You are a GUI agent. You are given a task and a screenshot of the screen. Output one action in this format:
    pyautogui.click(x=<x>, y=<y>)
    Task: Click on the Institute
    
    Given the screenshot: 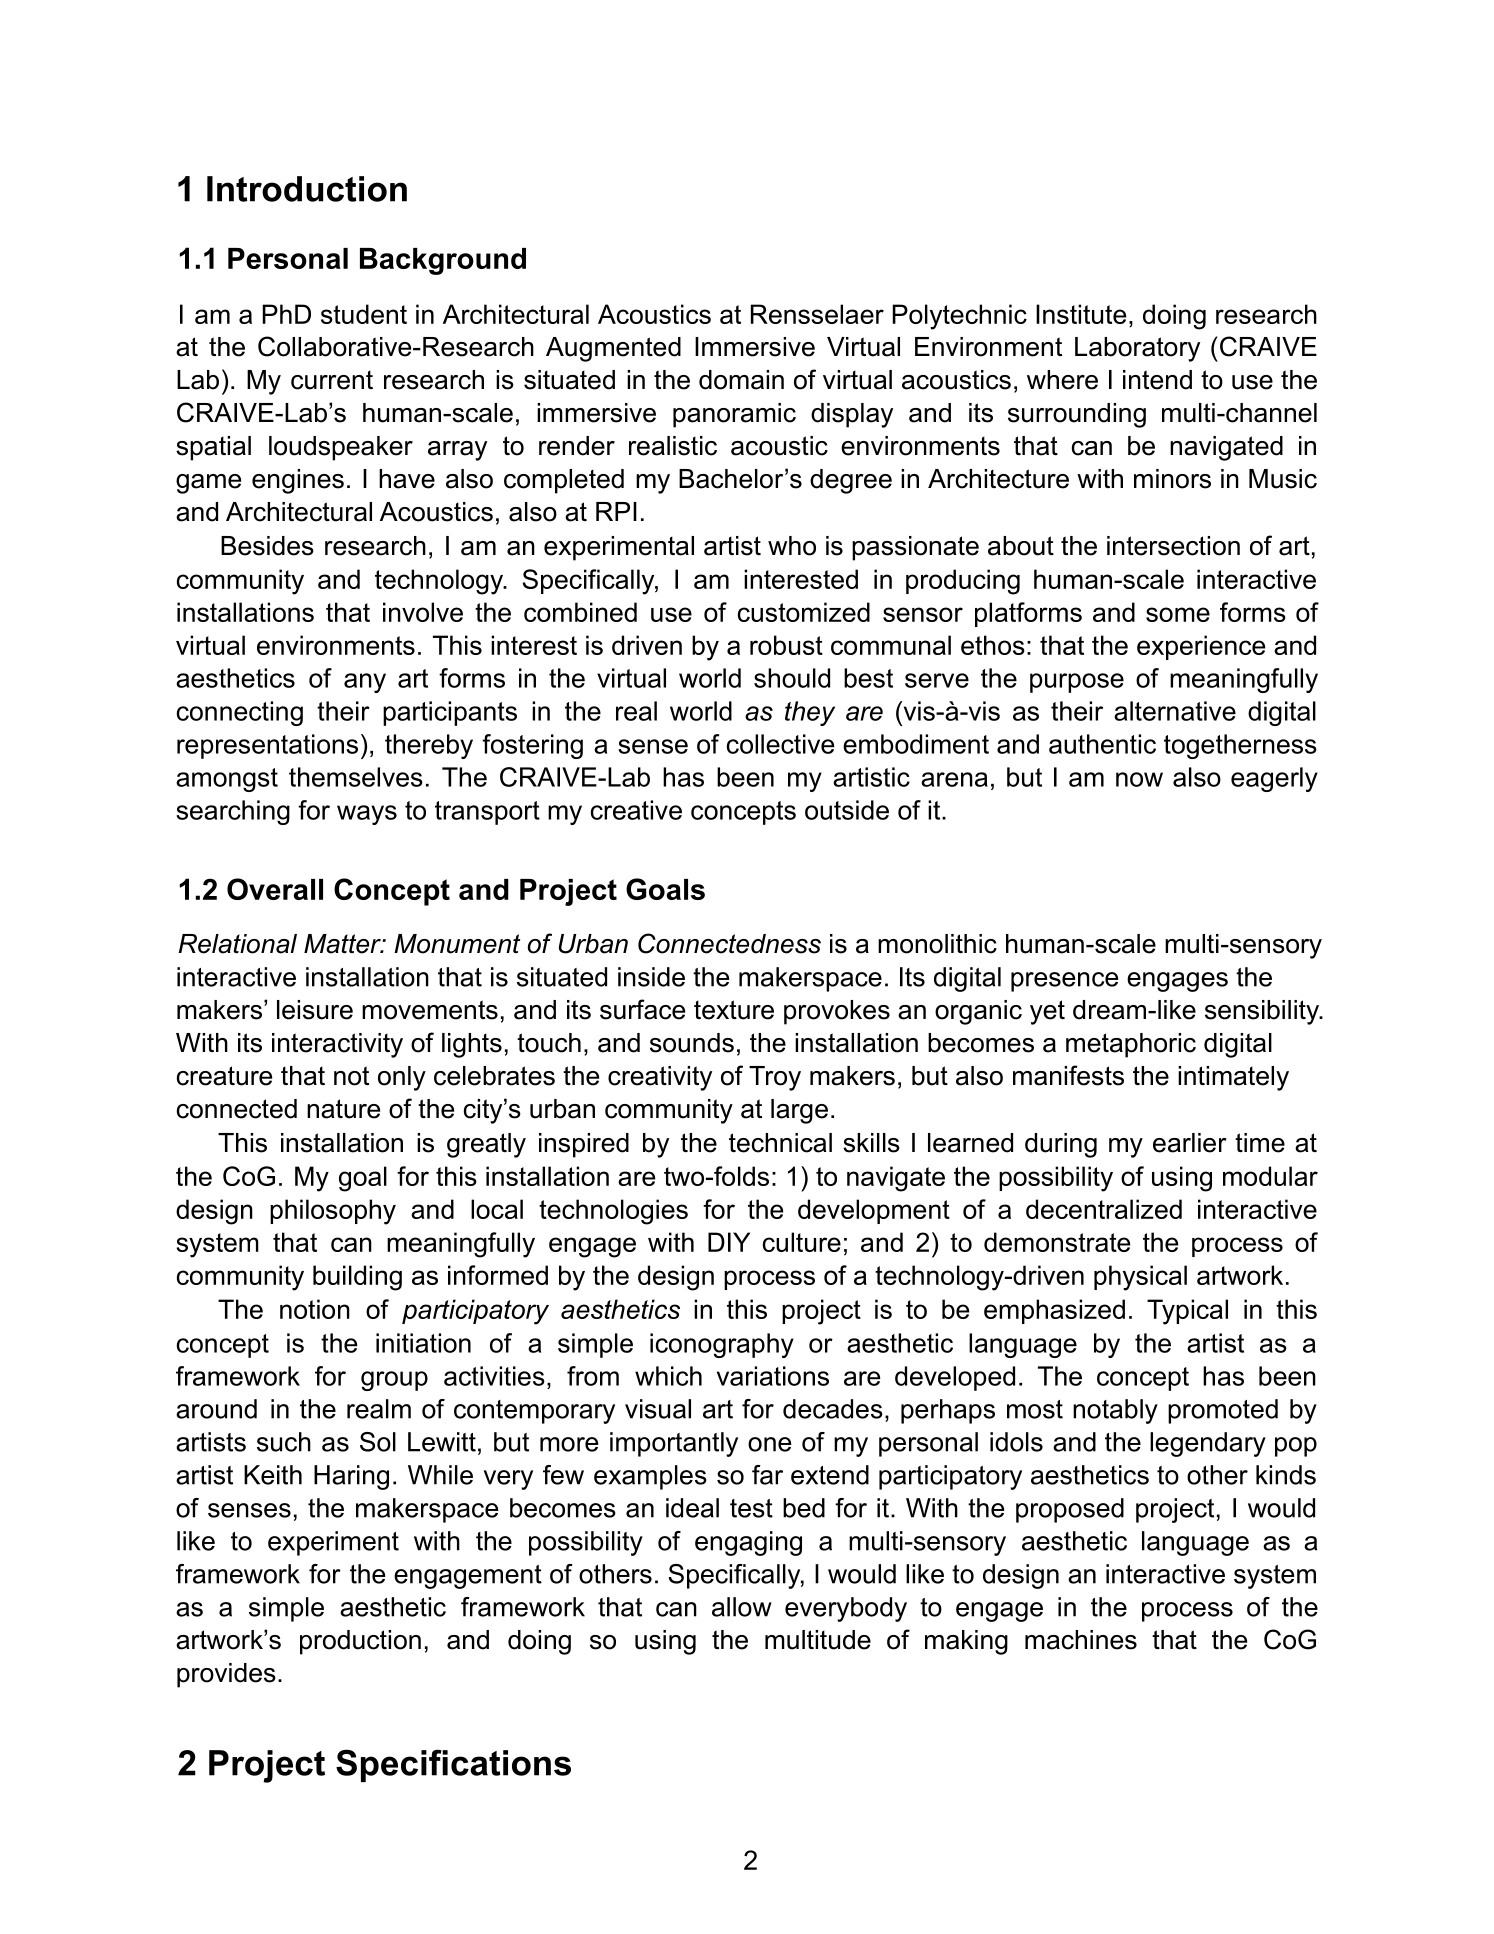 What is the action you would take?
    pyautogui.click(x=1081, y=314)
